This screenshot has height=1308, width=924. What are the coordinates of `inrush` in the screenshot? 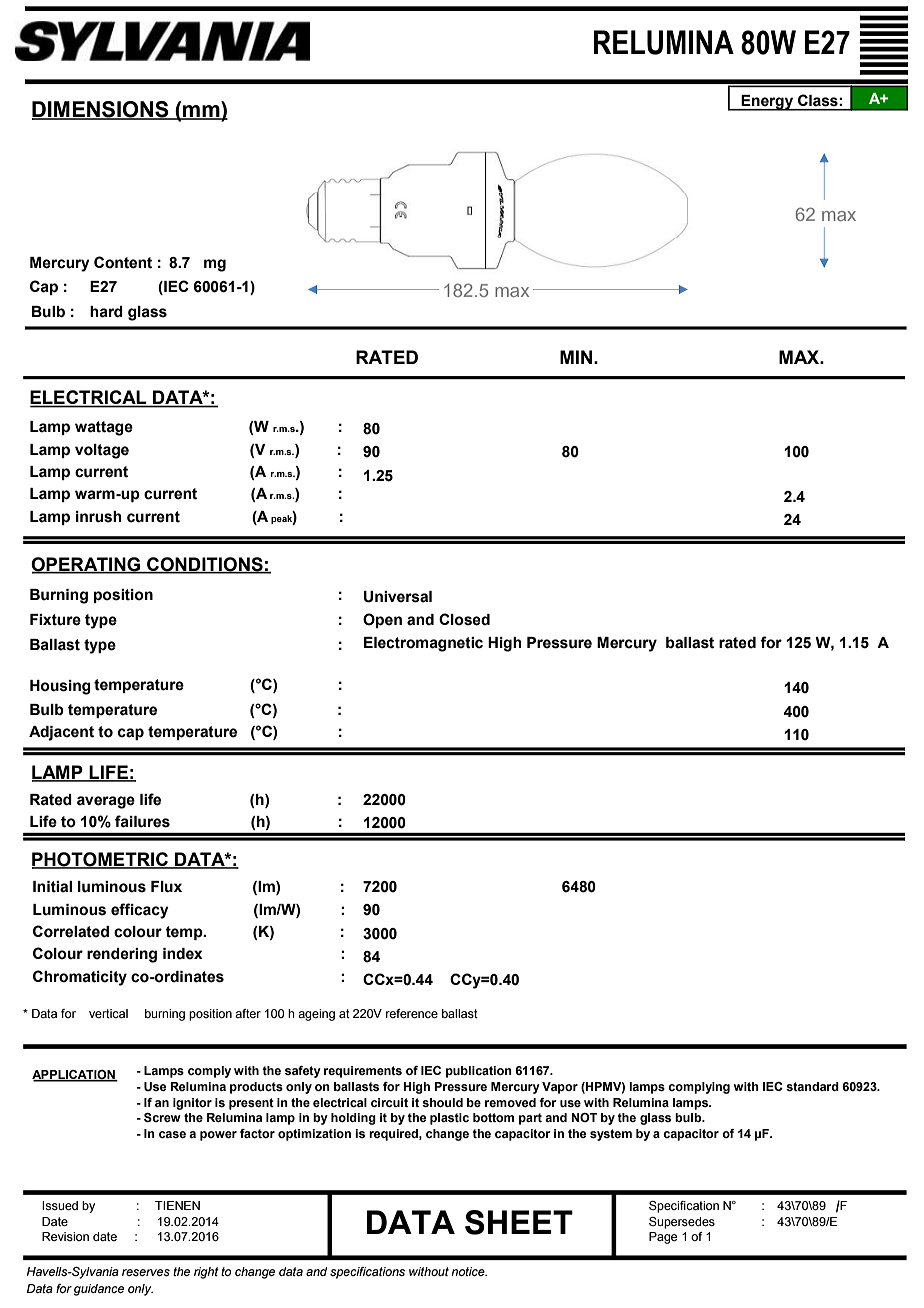 It's located at (99, 517).
